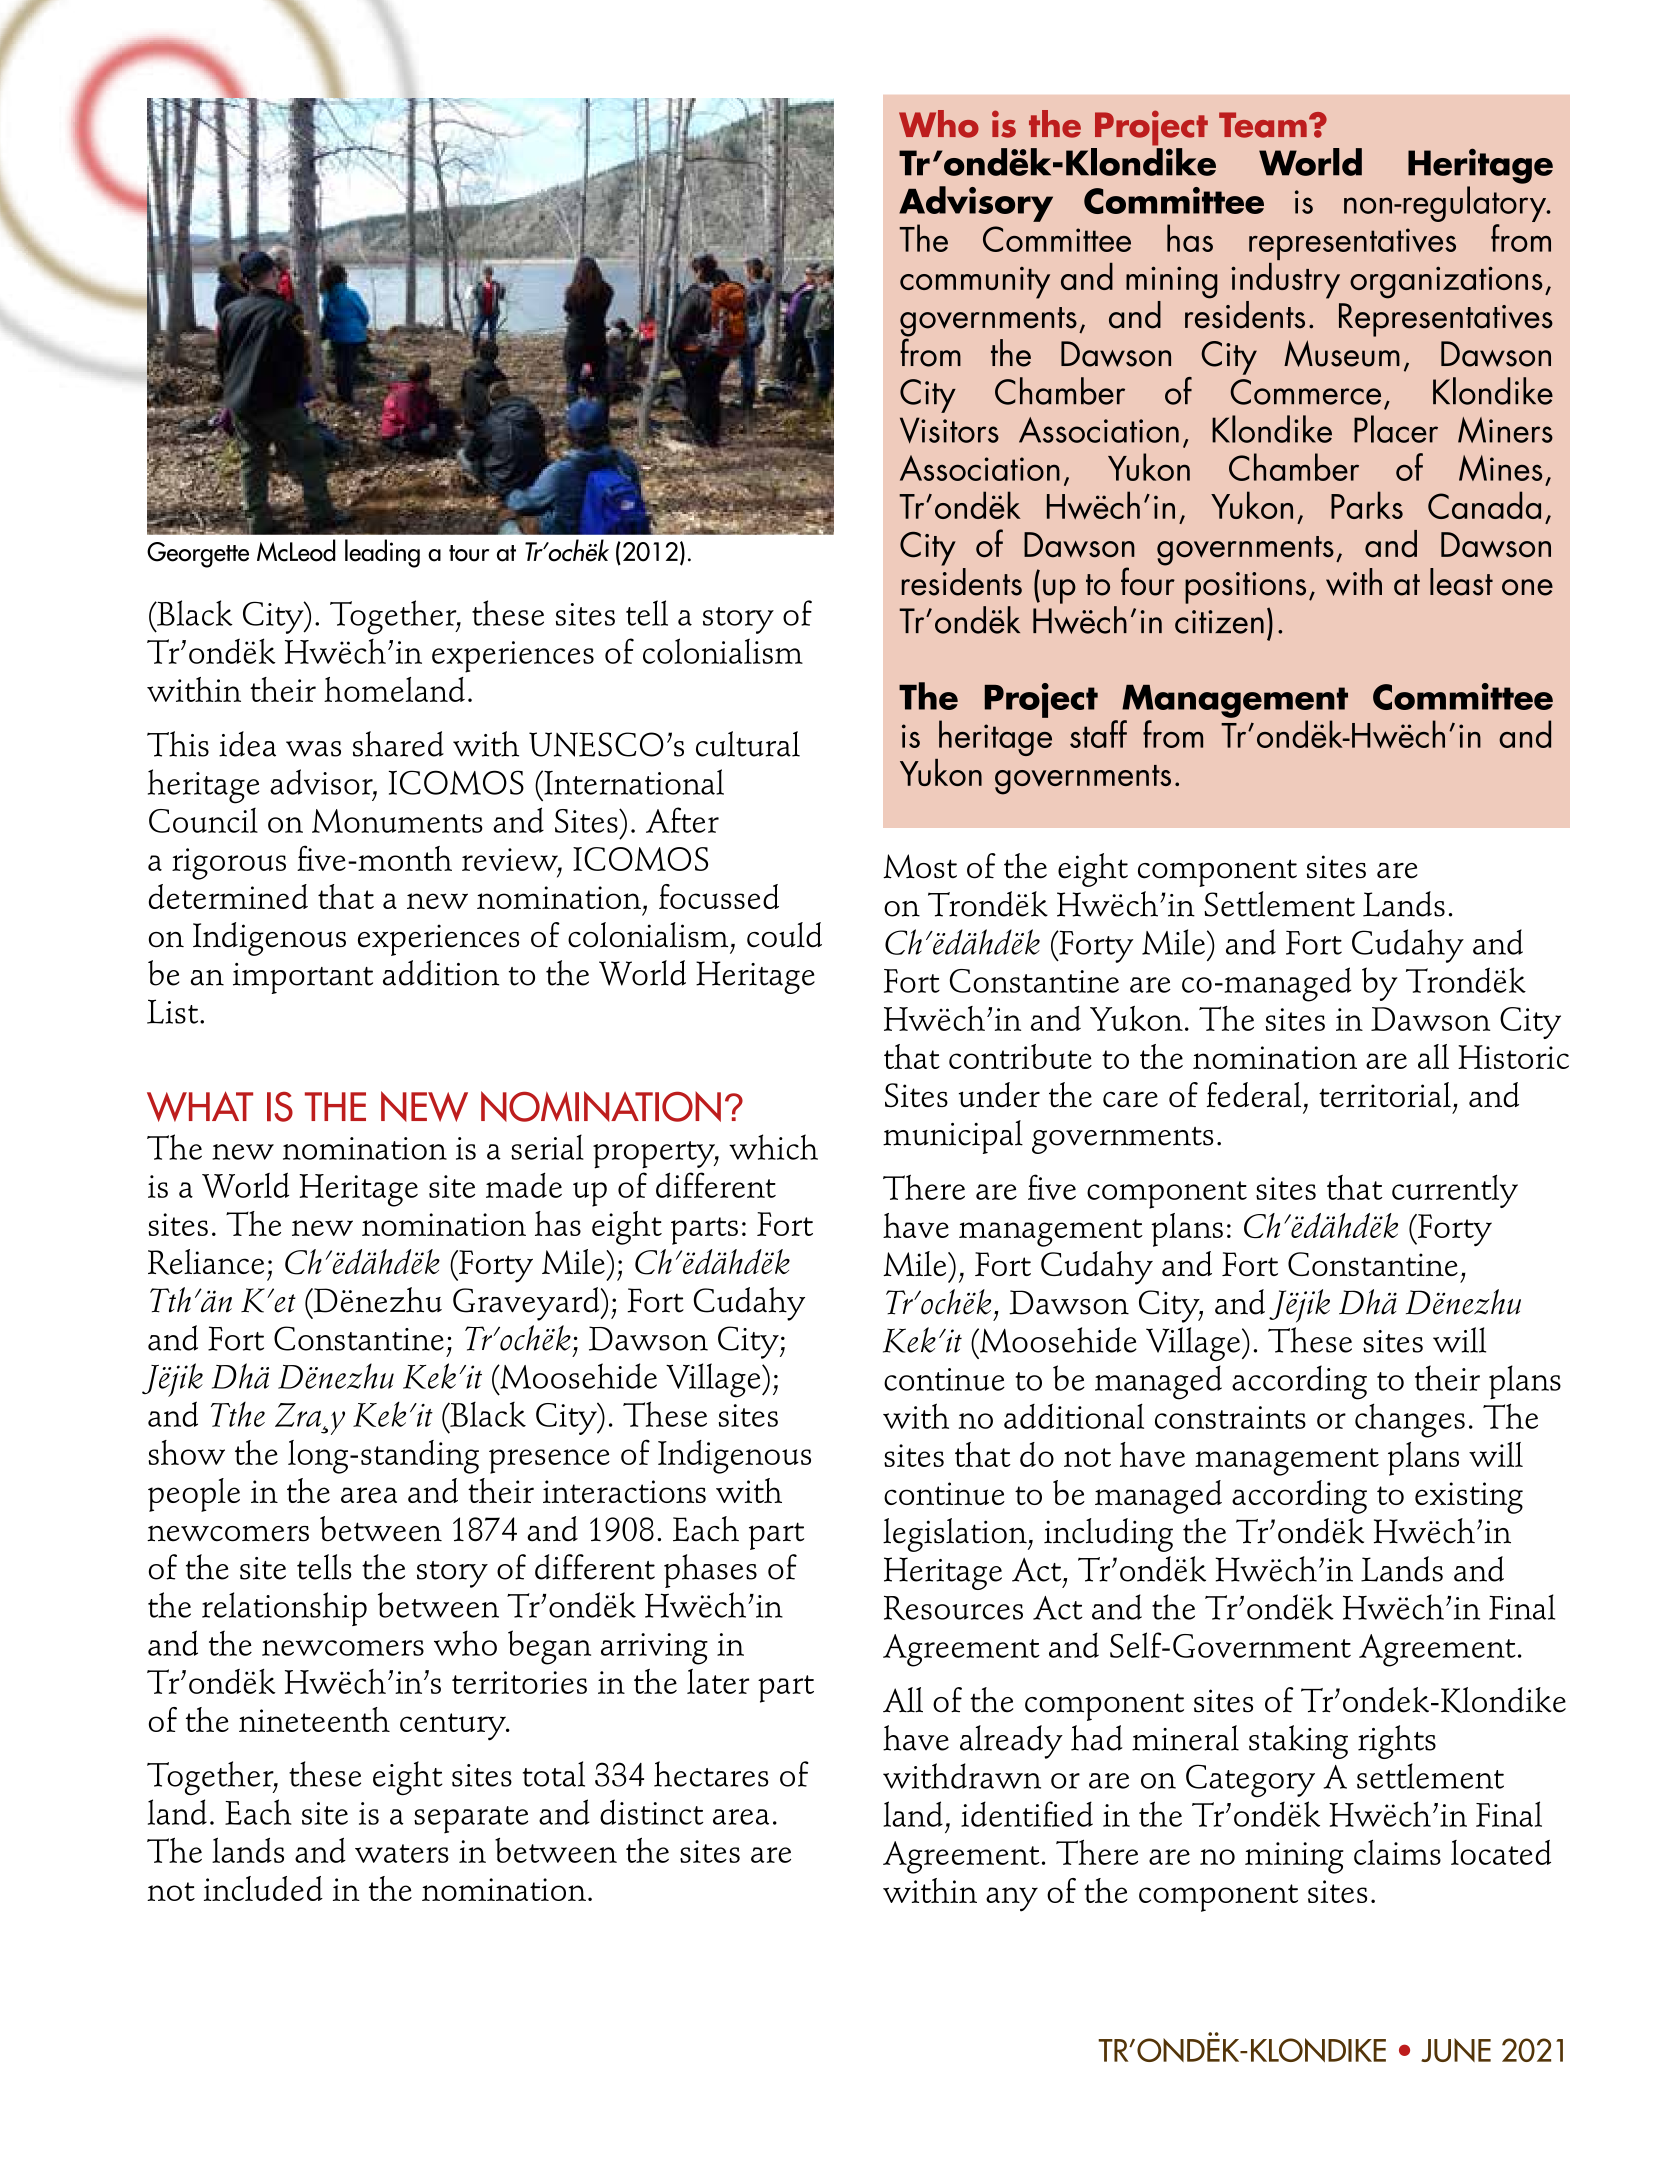 This page has width=1668, height=2158. What do you see at coordinates (1012, 1899) in the page?
I see `any` at bounding box center [1012, 1899].
